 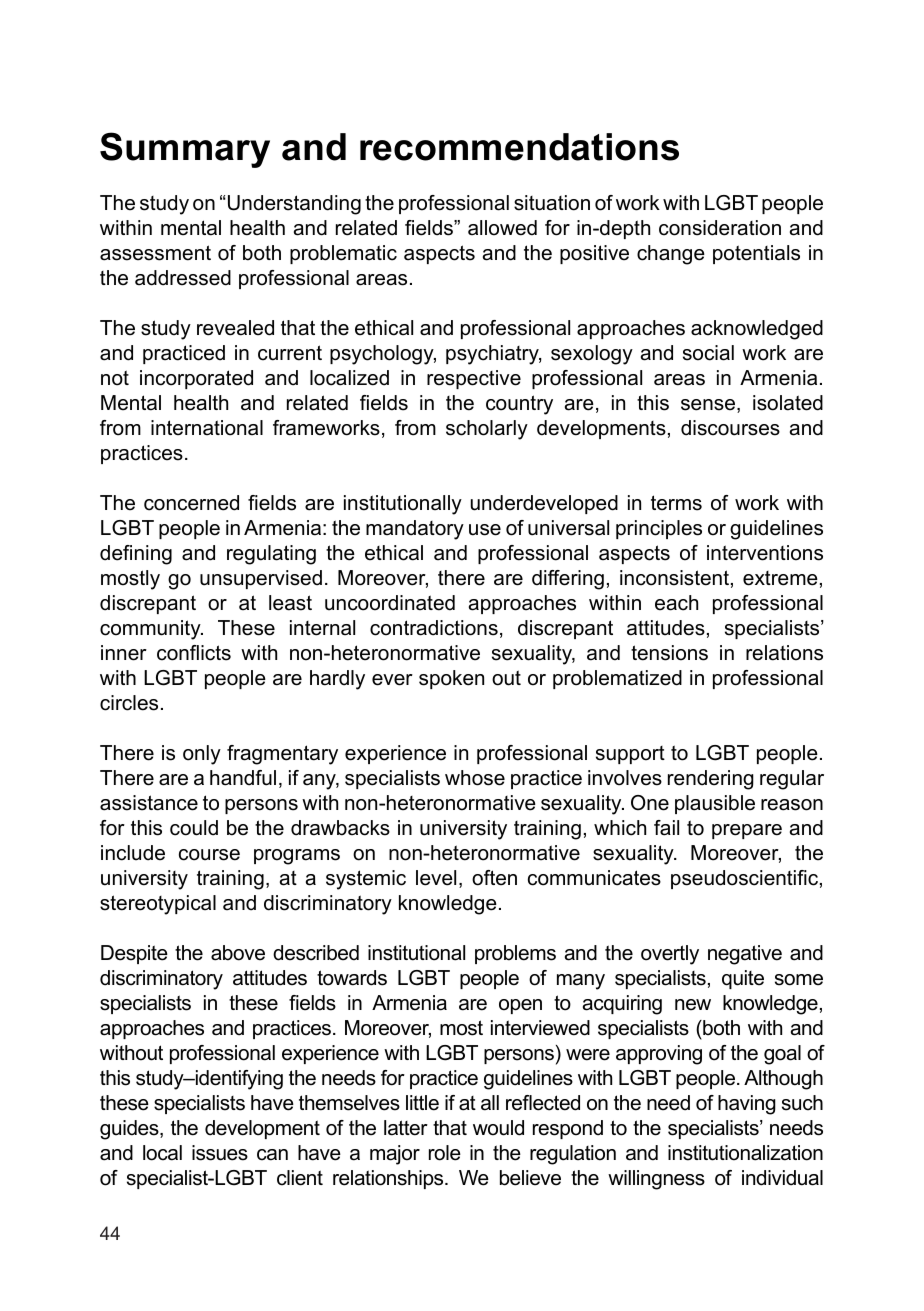 What do you see at coordinates (756, 254) in the screenshot?
I see `potentials` at bounding box center [756, 254].
